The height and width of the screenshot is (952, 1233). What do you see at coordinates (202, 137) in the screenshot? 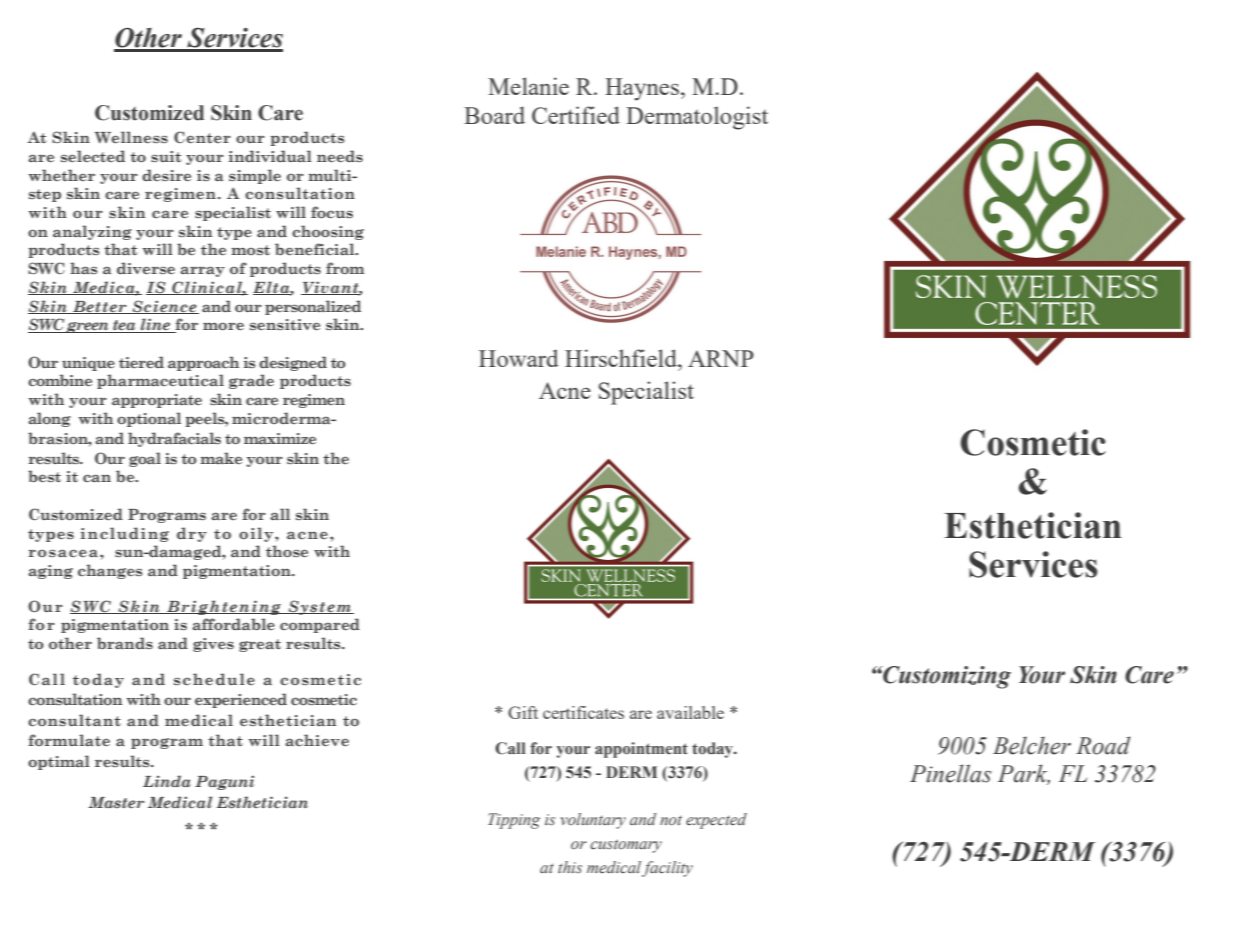
I see `Center` at bounding box center [202, 137].
